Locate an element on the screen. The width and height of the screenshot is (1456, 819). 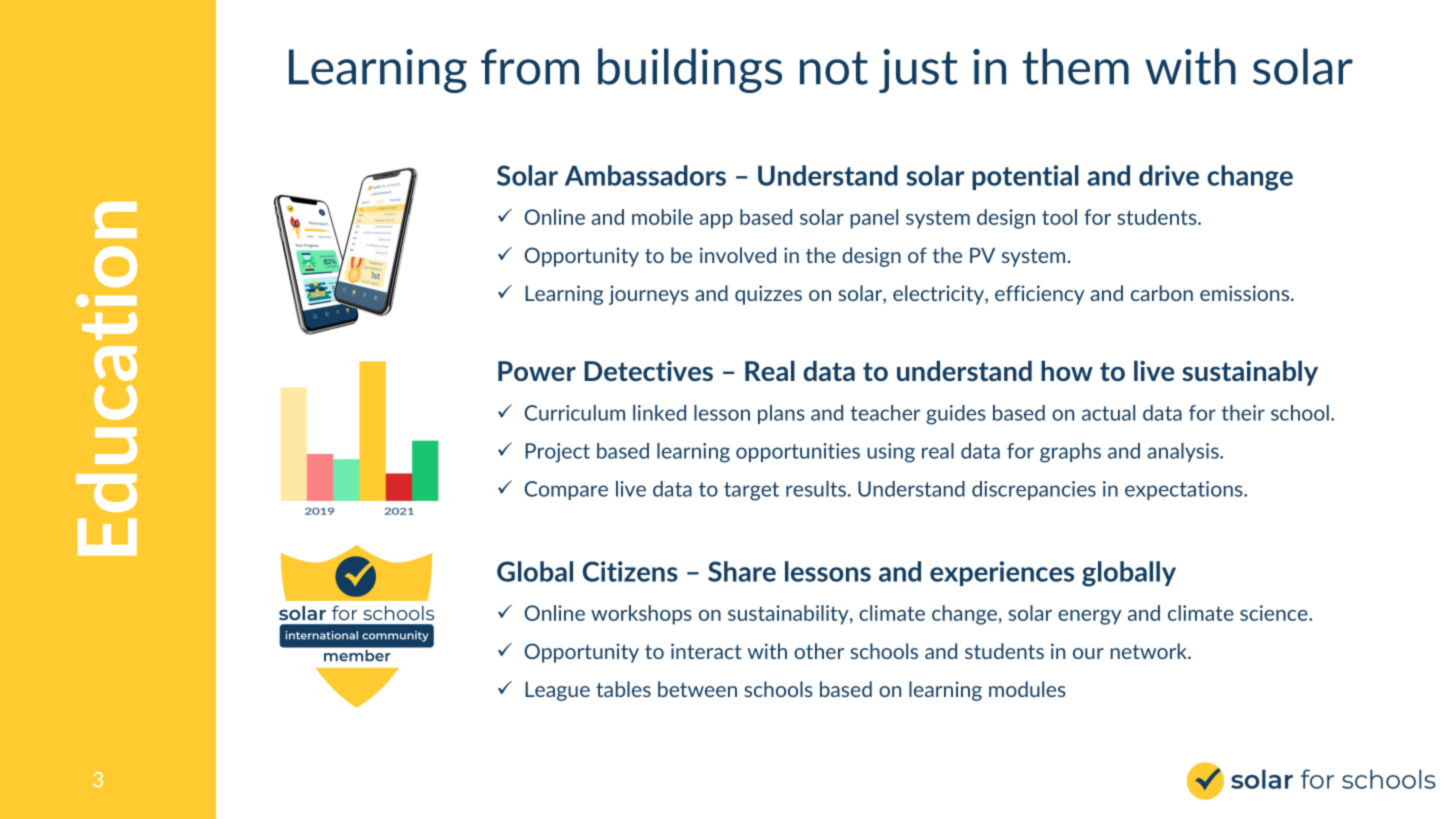
other is located at coordinates (819, 651).
